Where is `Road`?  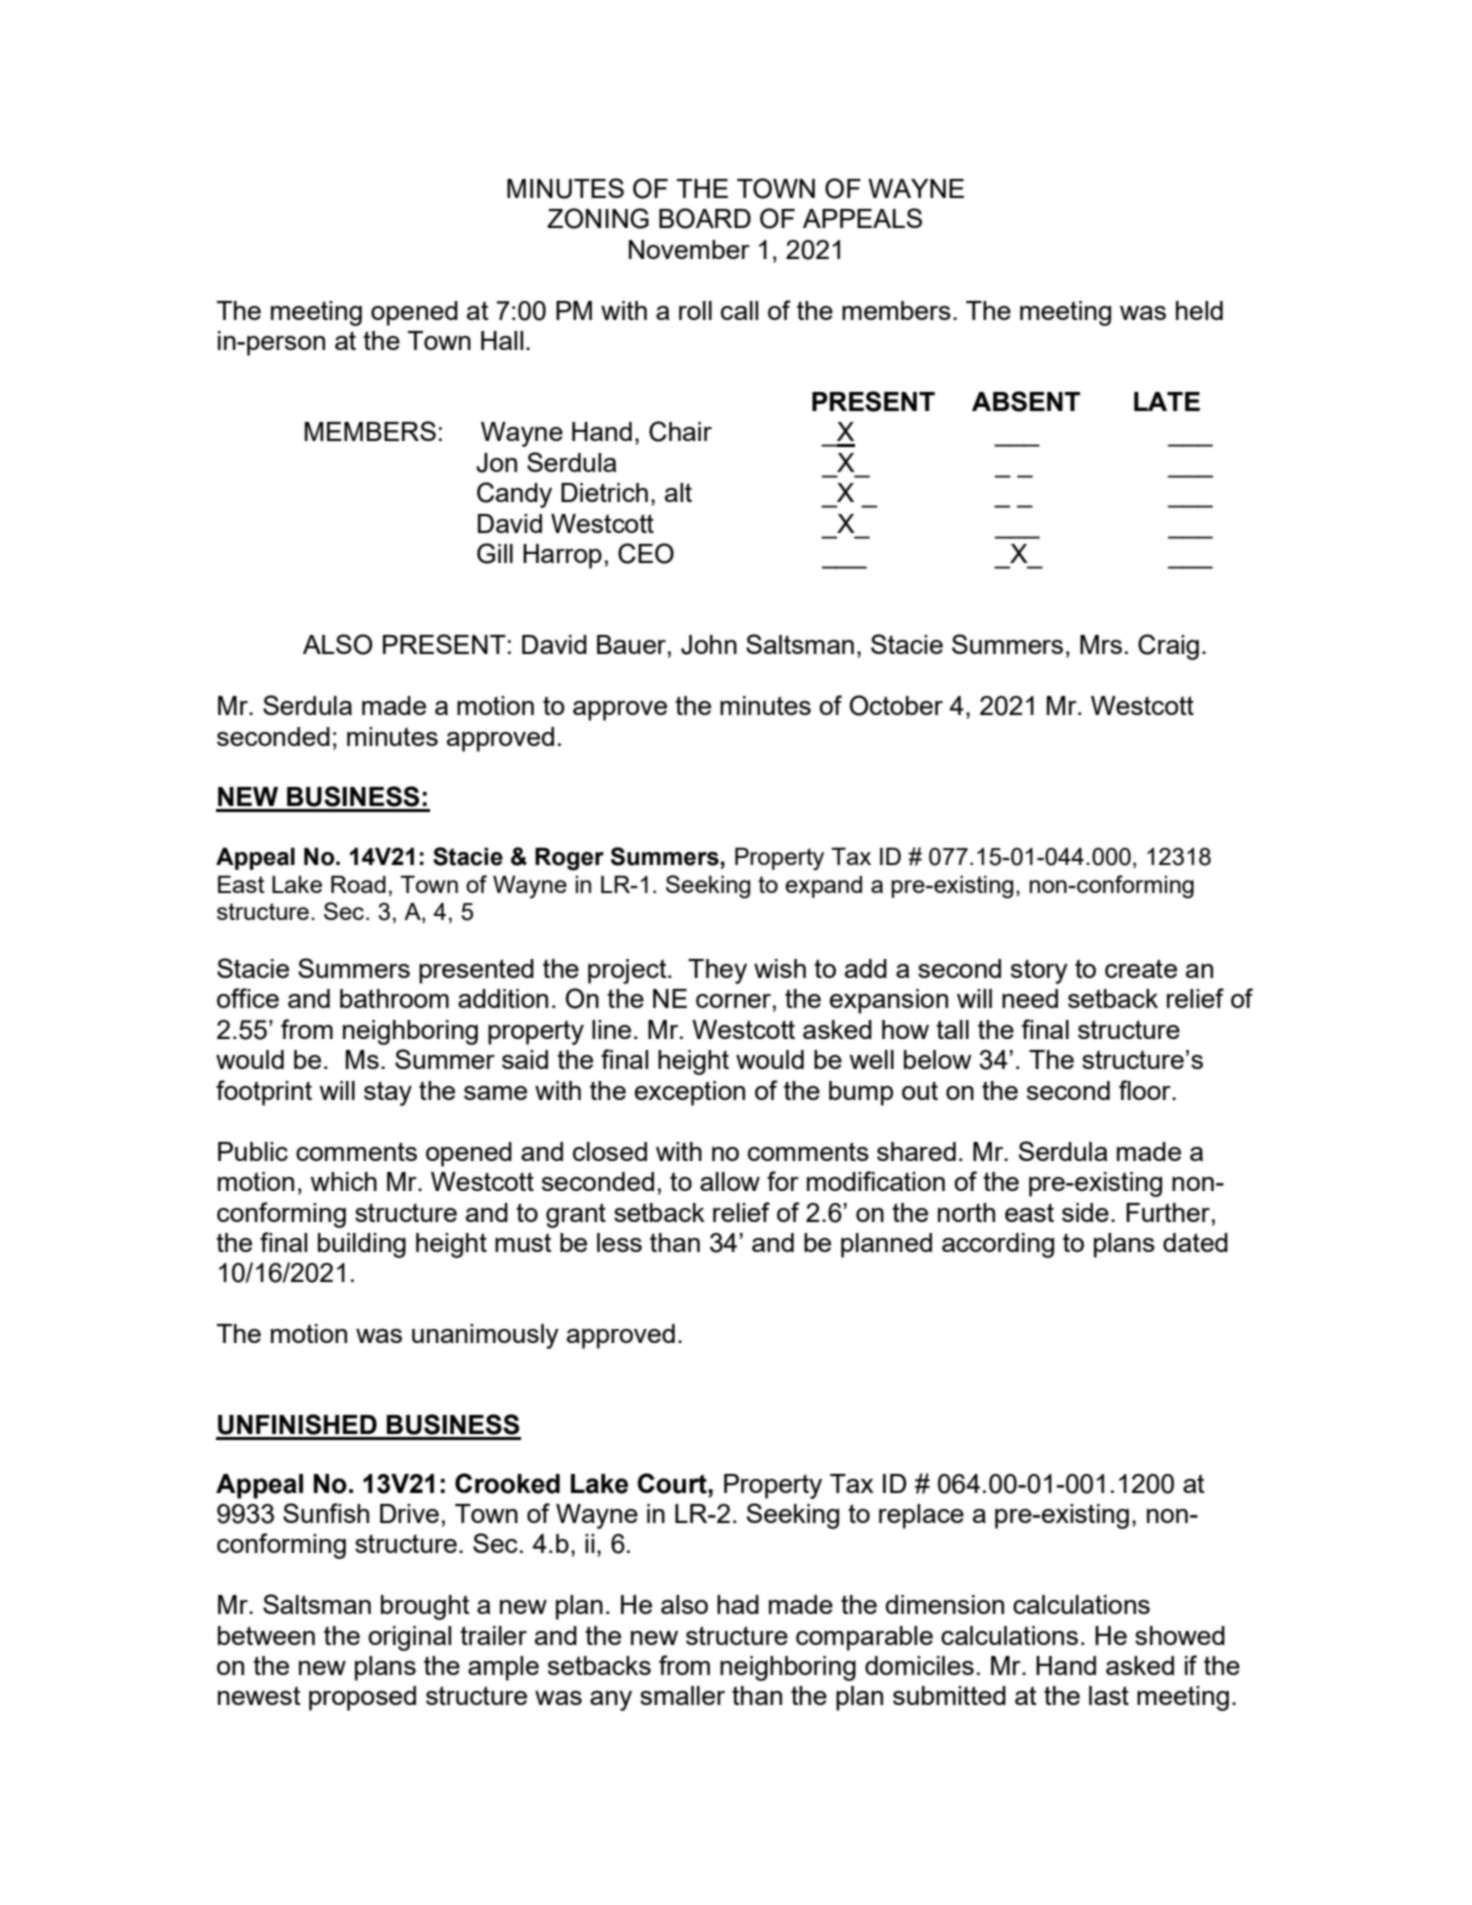
Road is located at coordinates (358, 884).
